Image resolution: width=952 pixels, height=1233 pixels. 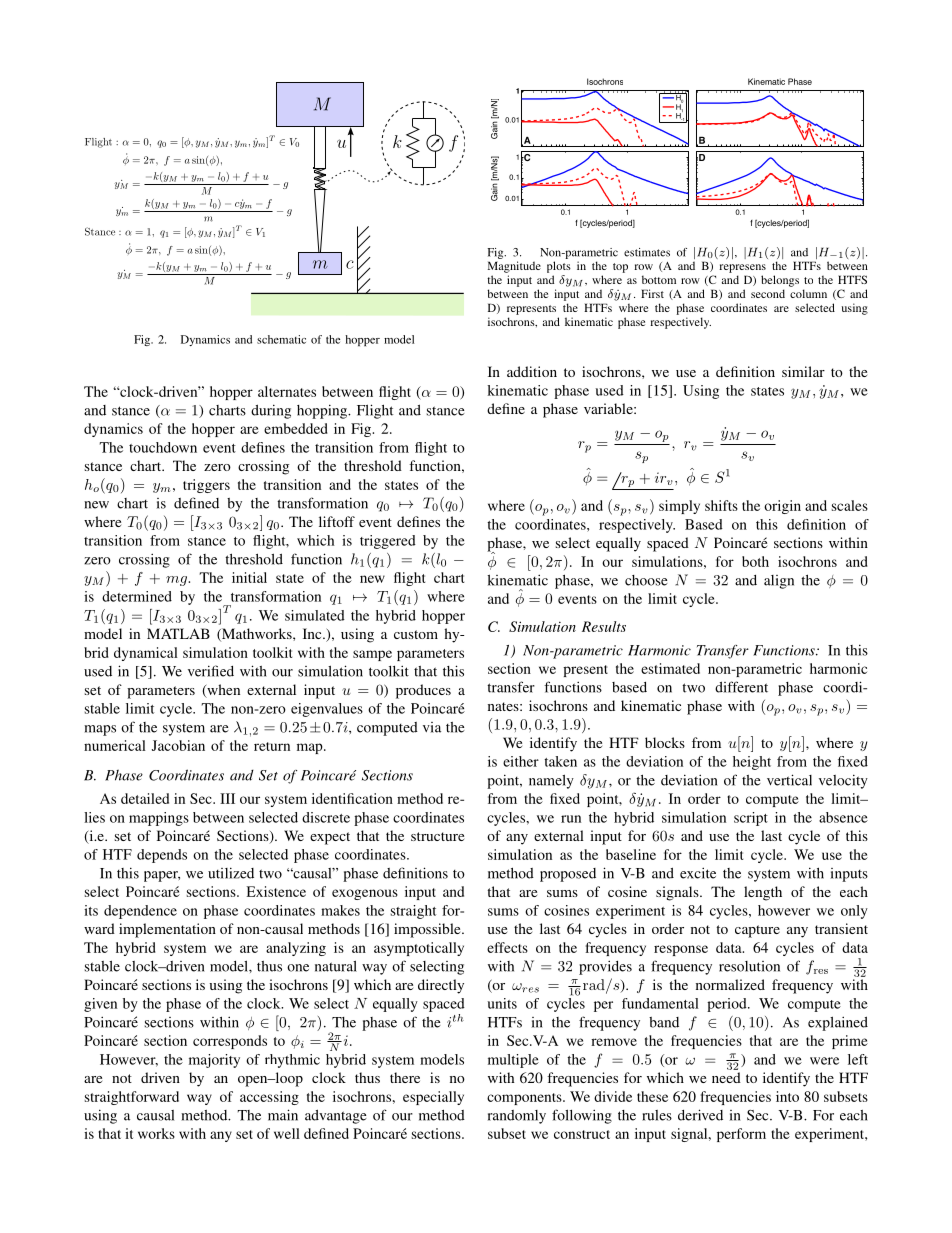 I want to click on length, so click(x=763, y=893).
